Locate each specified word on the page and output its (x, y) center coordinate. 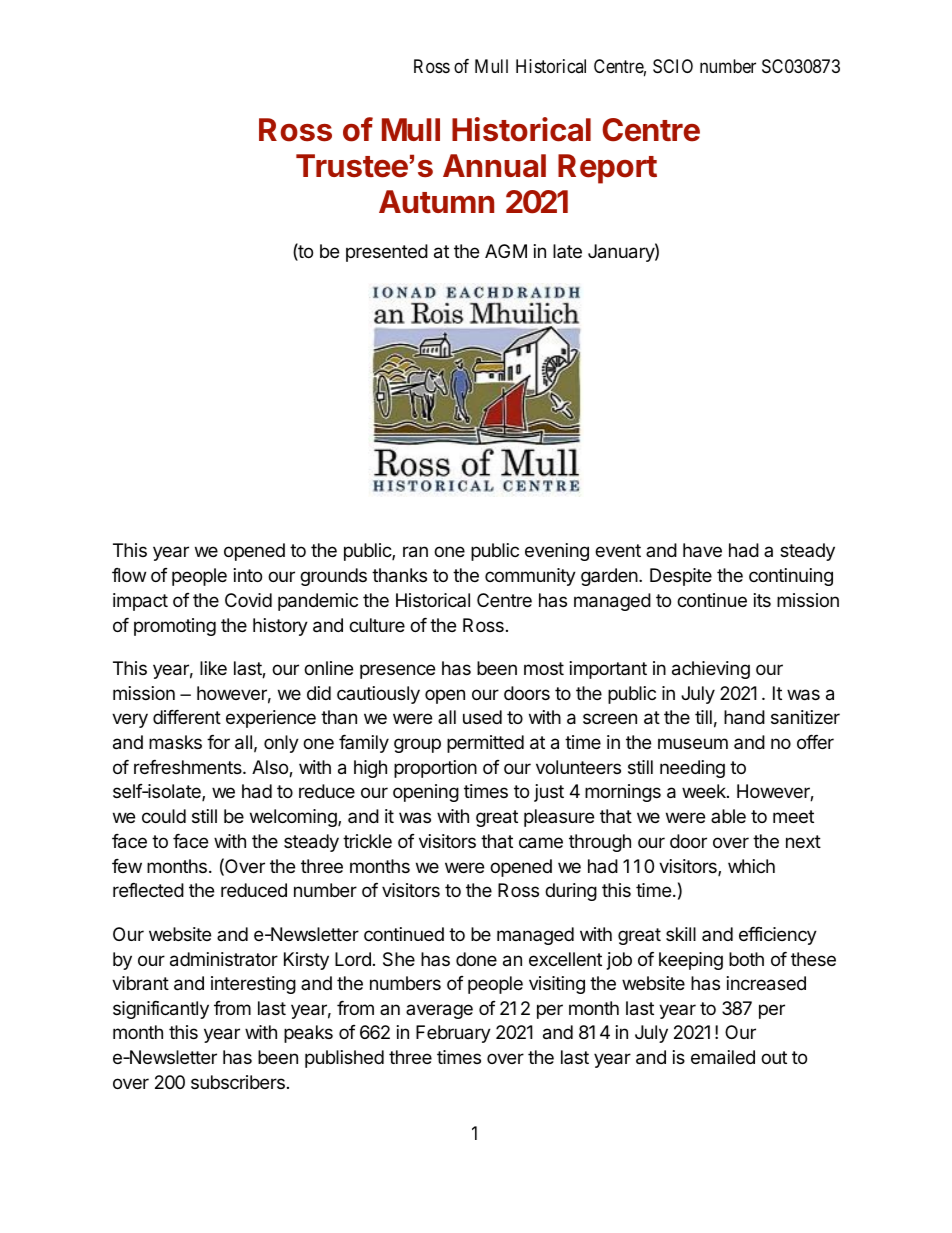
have (702, 550)
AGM (506, 251)
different (187, 717)
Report (607, 169)
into (248, 575)
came (541, 843)
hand (744, 717)
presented (387, 253)
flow (129, 575)
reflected (148, 890)
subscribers (238, 1082)
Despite (681, 577)
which (751, 866)
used (482, 717)
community (530, 577)
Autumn (436, 201)
